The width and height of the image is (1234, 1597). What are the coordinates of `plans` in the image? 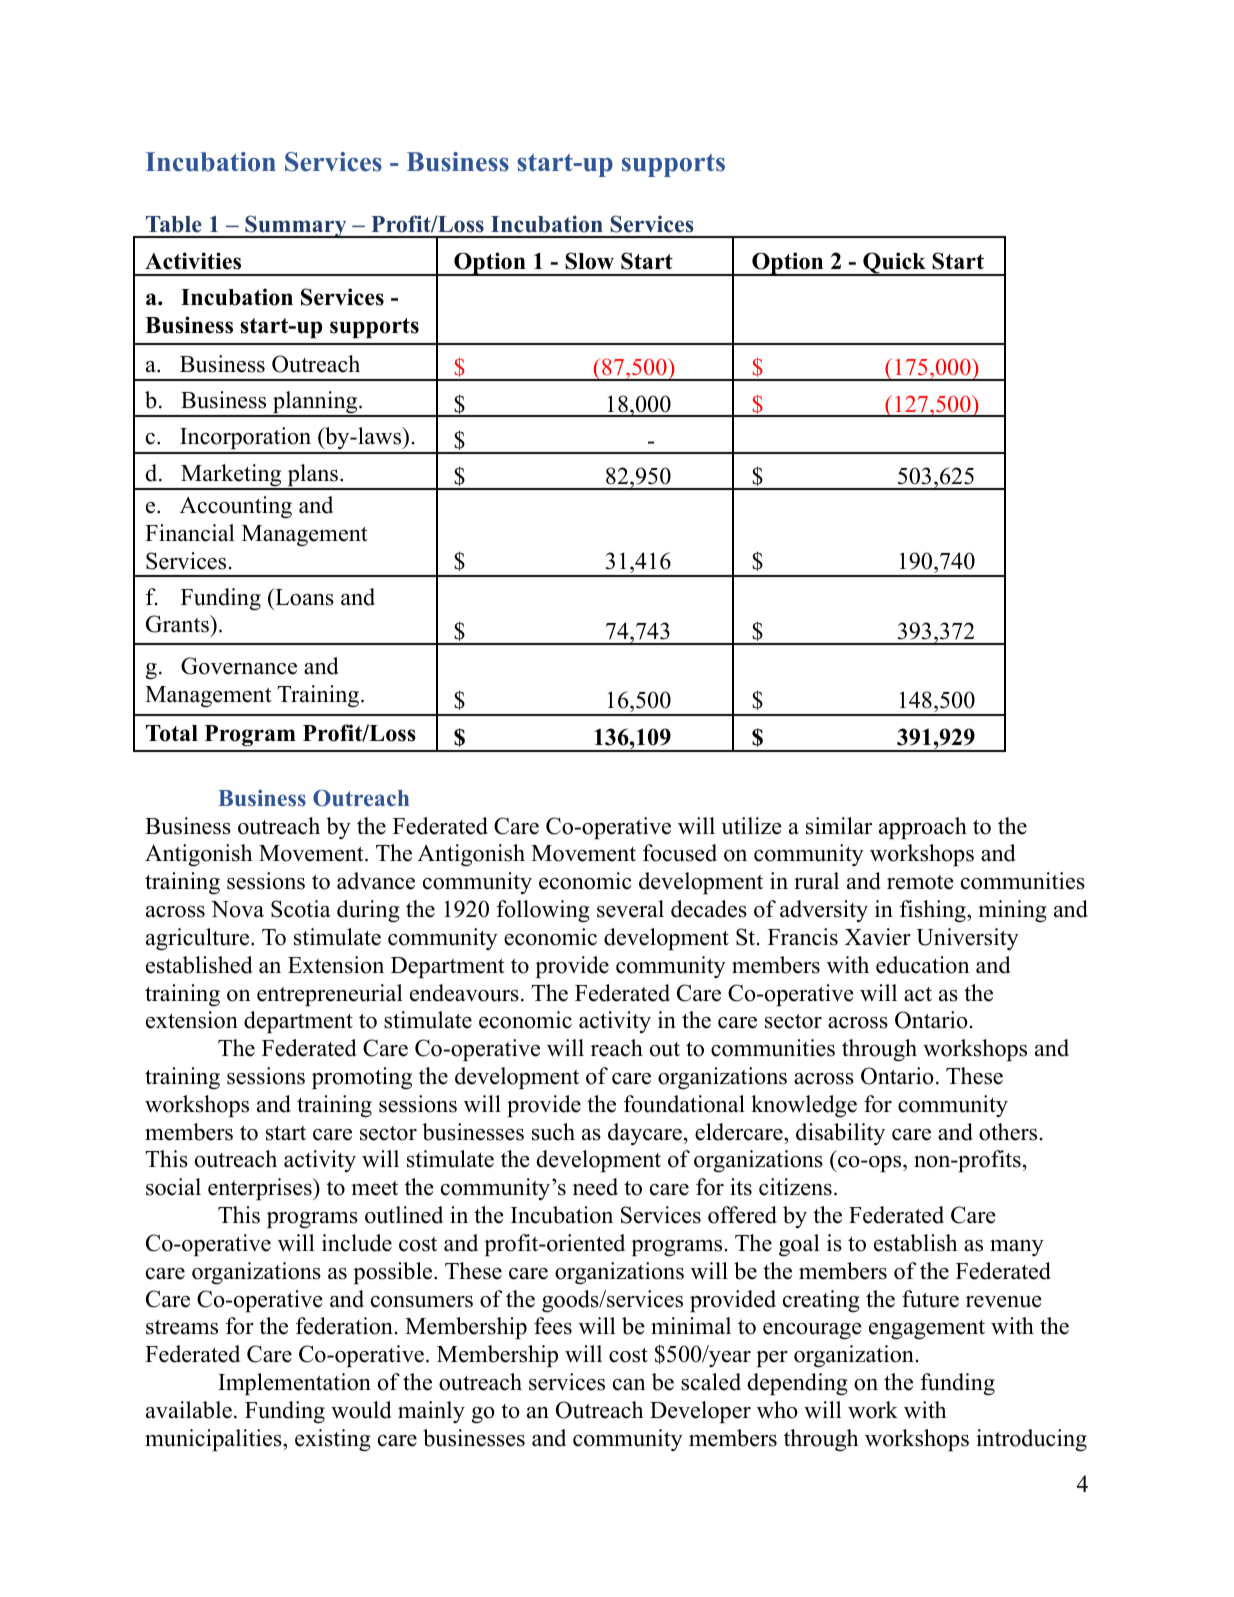 It's located at (312, 476).
